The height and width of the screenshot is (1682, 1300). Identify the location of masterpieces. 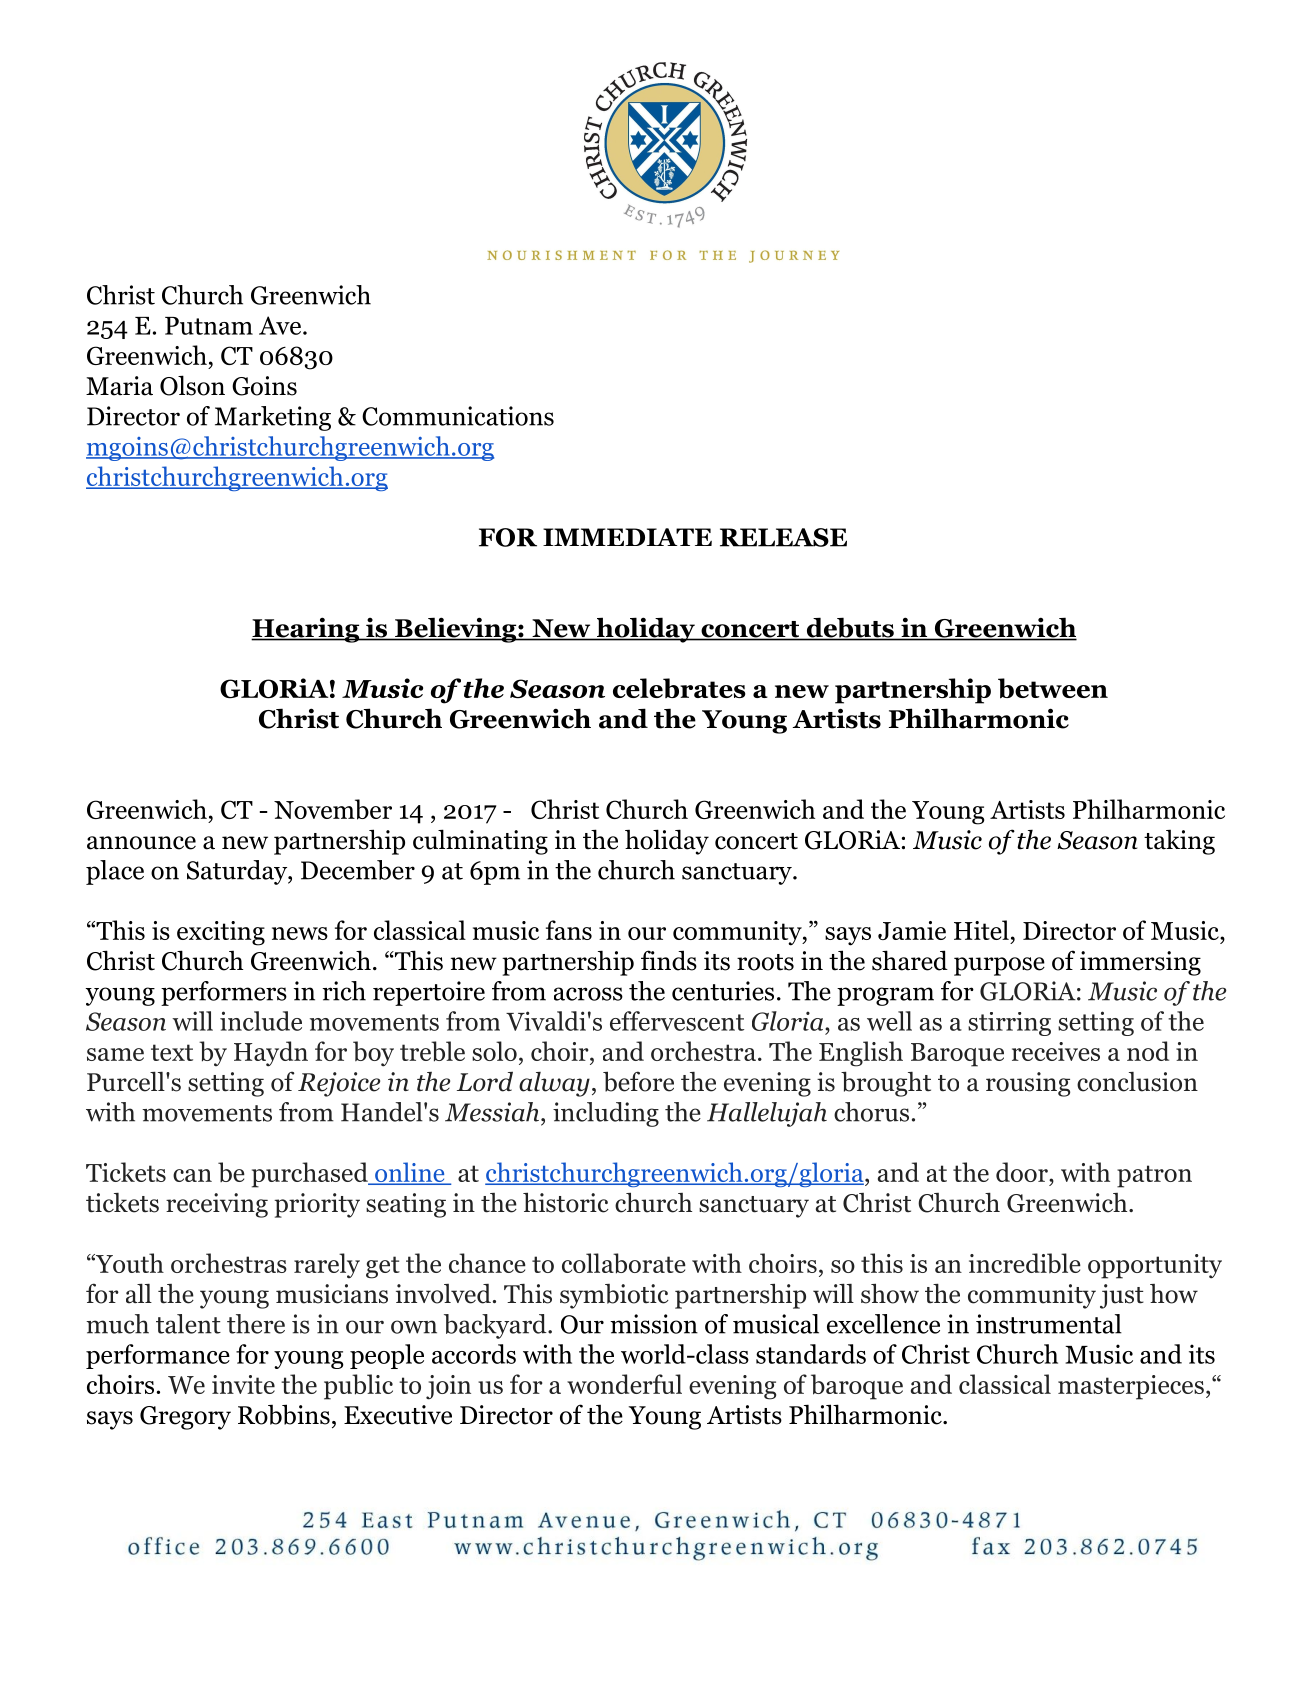
(1131, 1387).
